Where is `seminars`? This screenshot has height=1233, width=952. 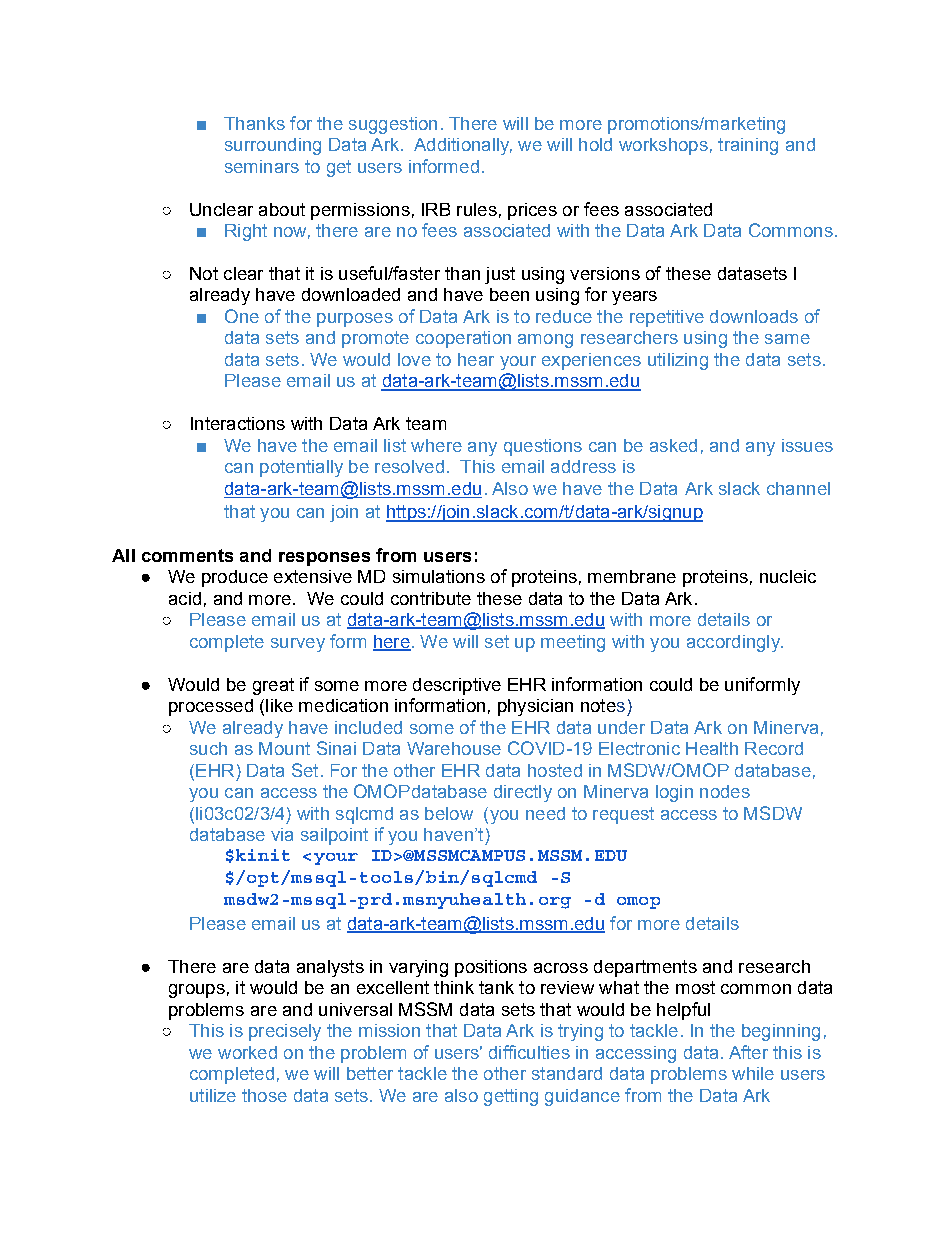 seminars is located at coordinates (262, 166).
